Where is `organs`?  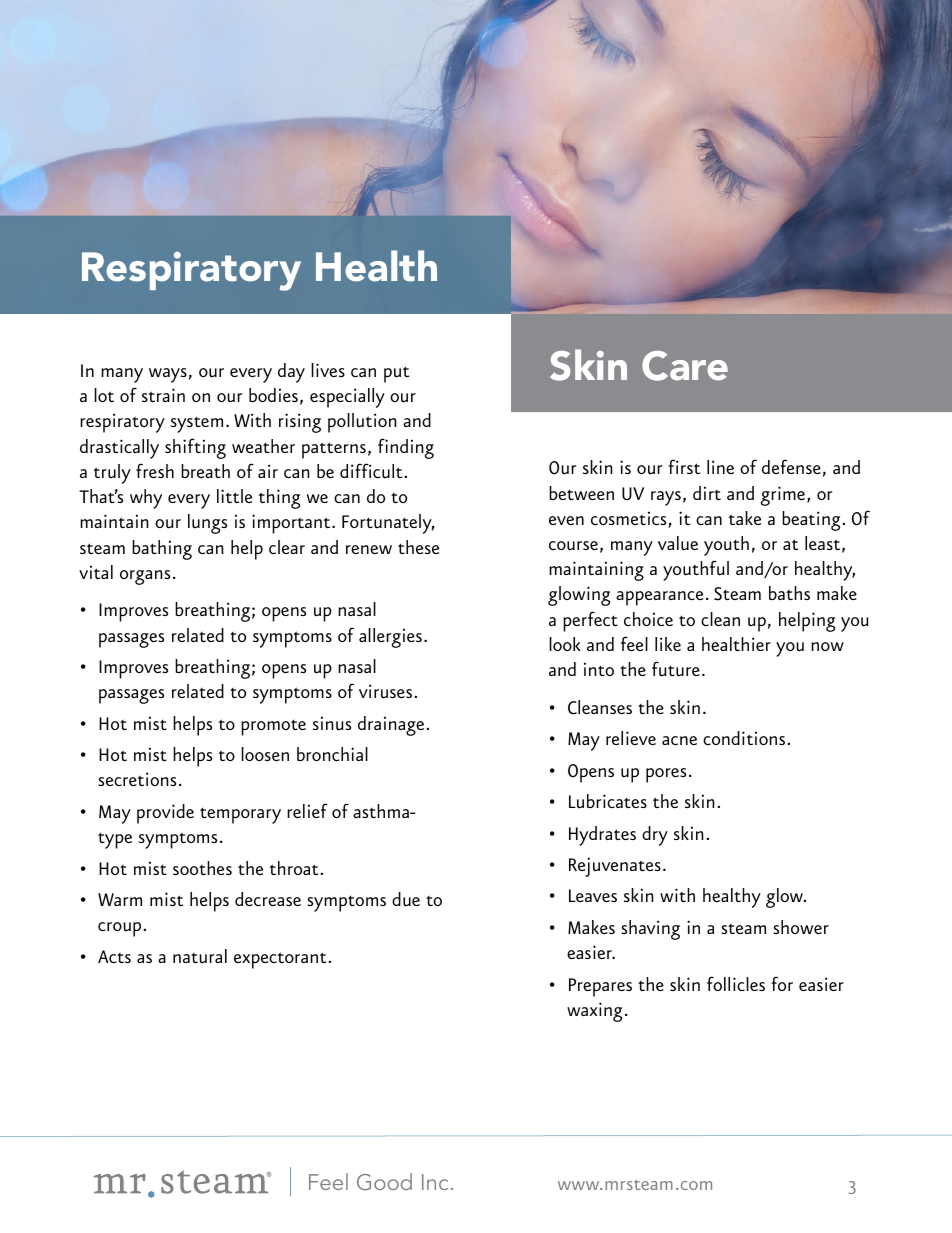 organs is located at coordinates (145, 577).
